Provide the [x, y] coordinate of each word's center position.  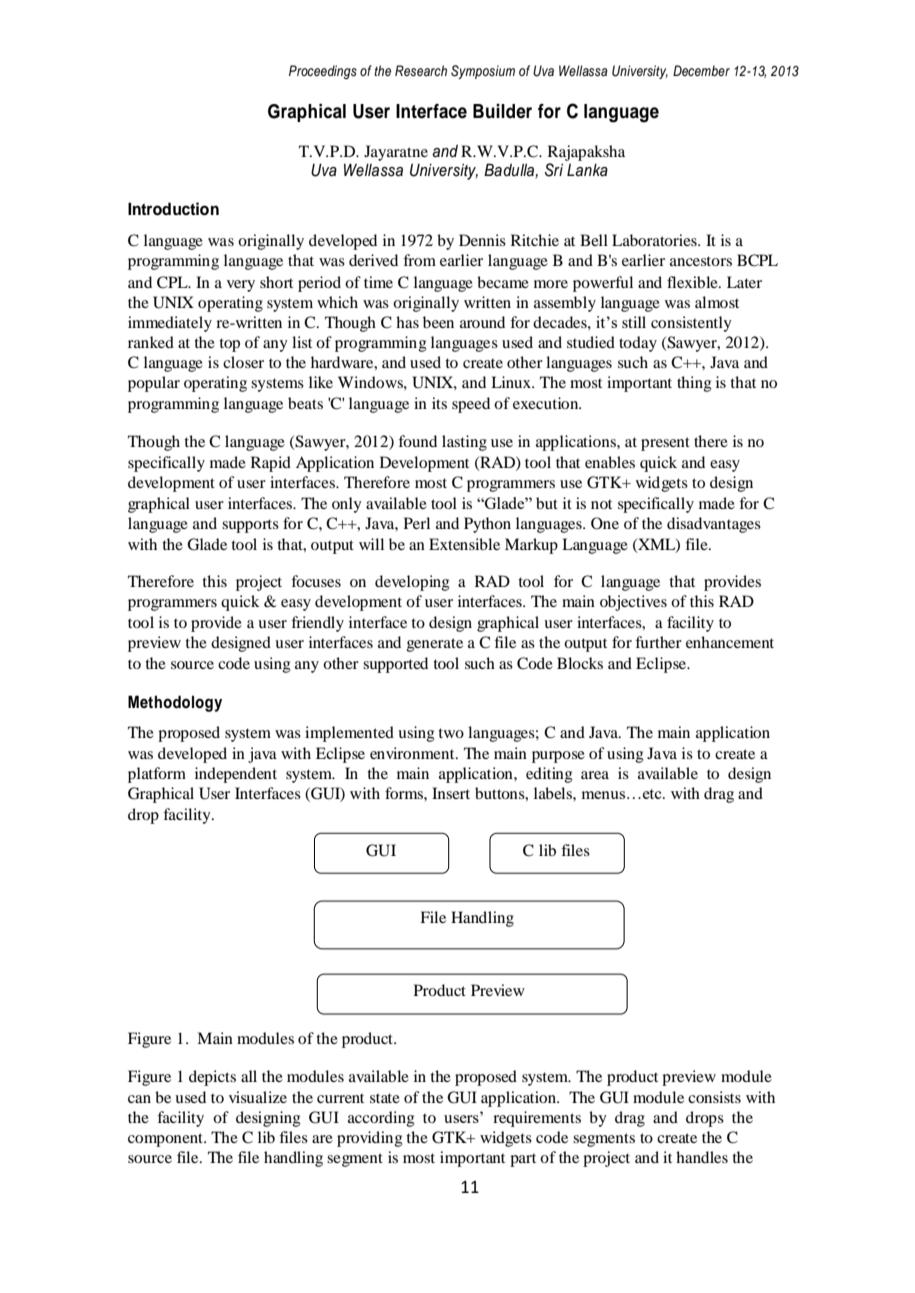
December [701, 70]
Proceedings [323, 72]
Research [421, 71]
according [381, 1119]
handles [702, 1157]
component [166, 1140]
